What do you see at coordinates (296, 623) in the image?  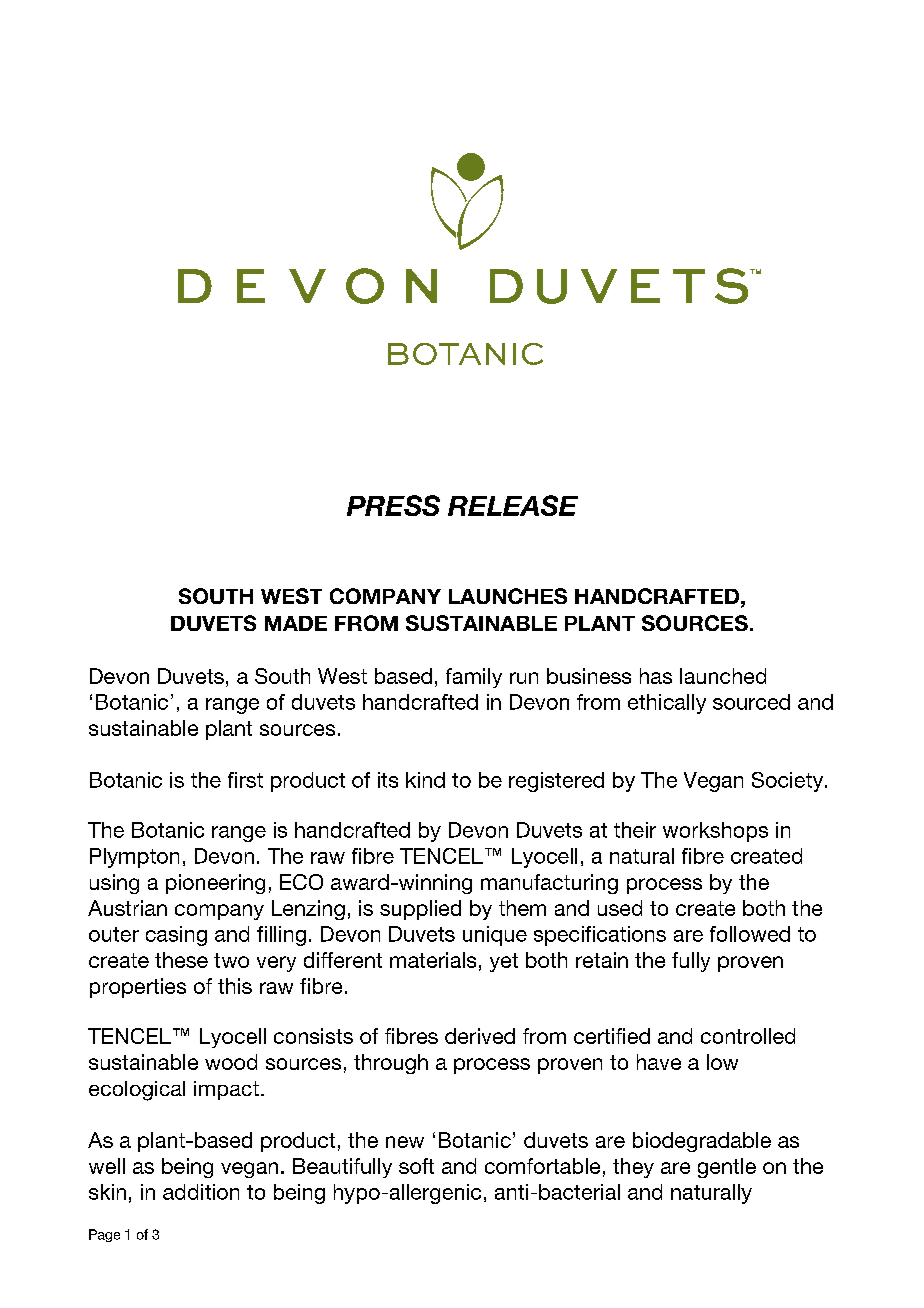 I see `MADE` at bounding box center [296, 623].
